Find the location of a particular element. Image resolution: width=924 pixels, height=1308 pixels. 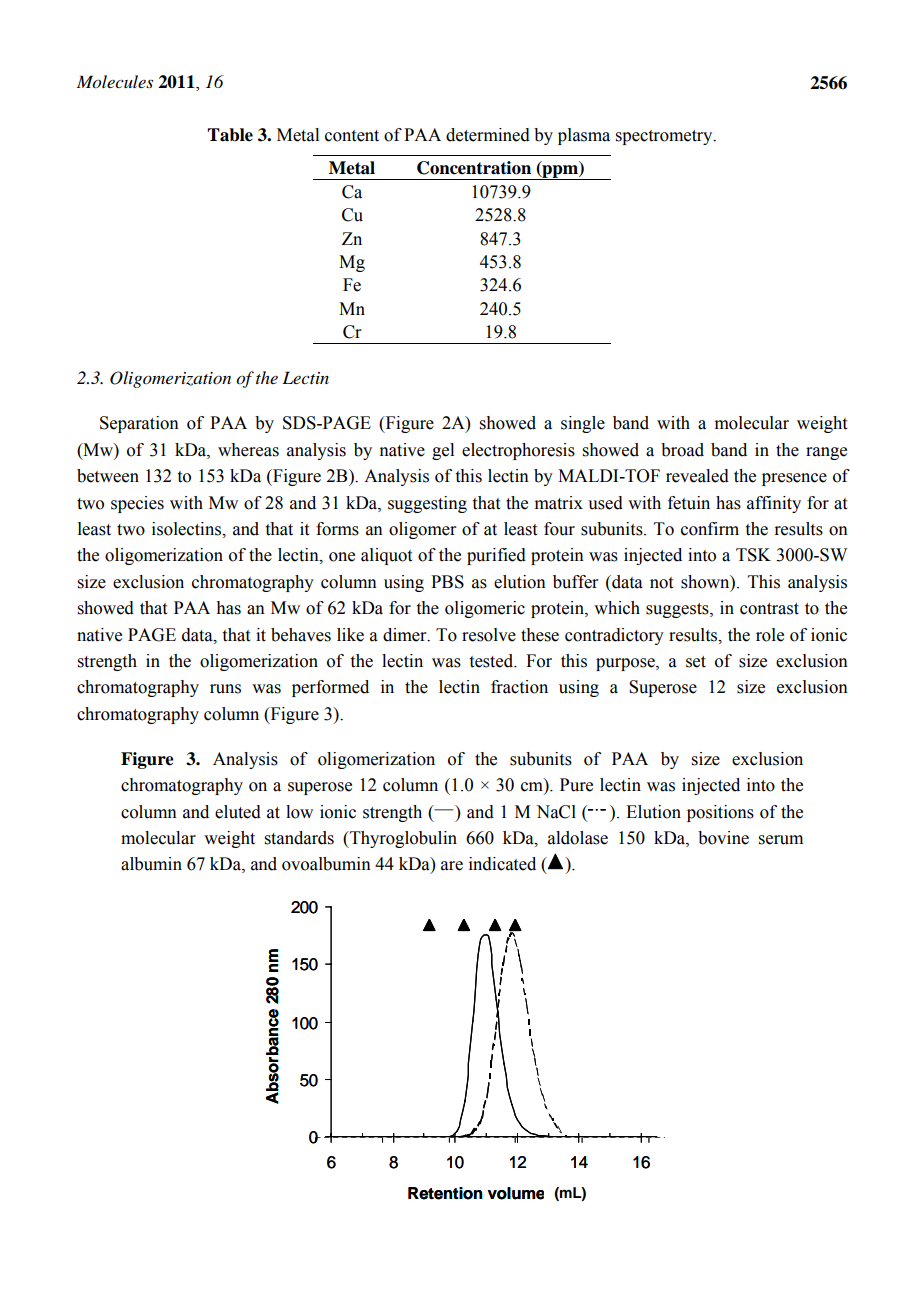

Table is located at coordinates (230, 135).
